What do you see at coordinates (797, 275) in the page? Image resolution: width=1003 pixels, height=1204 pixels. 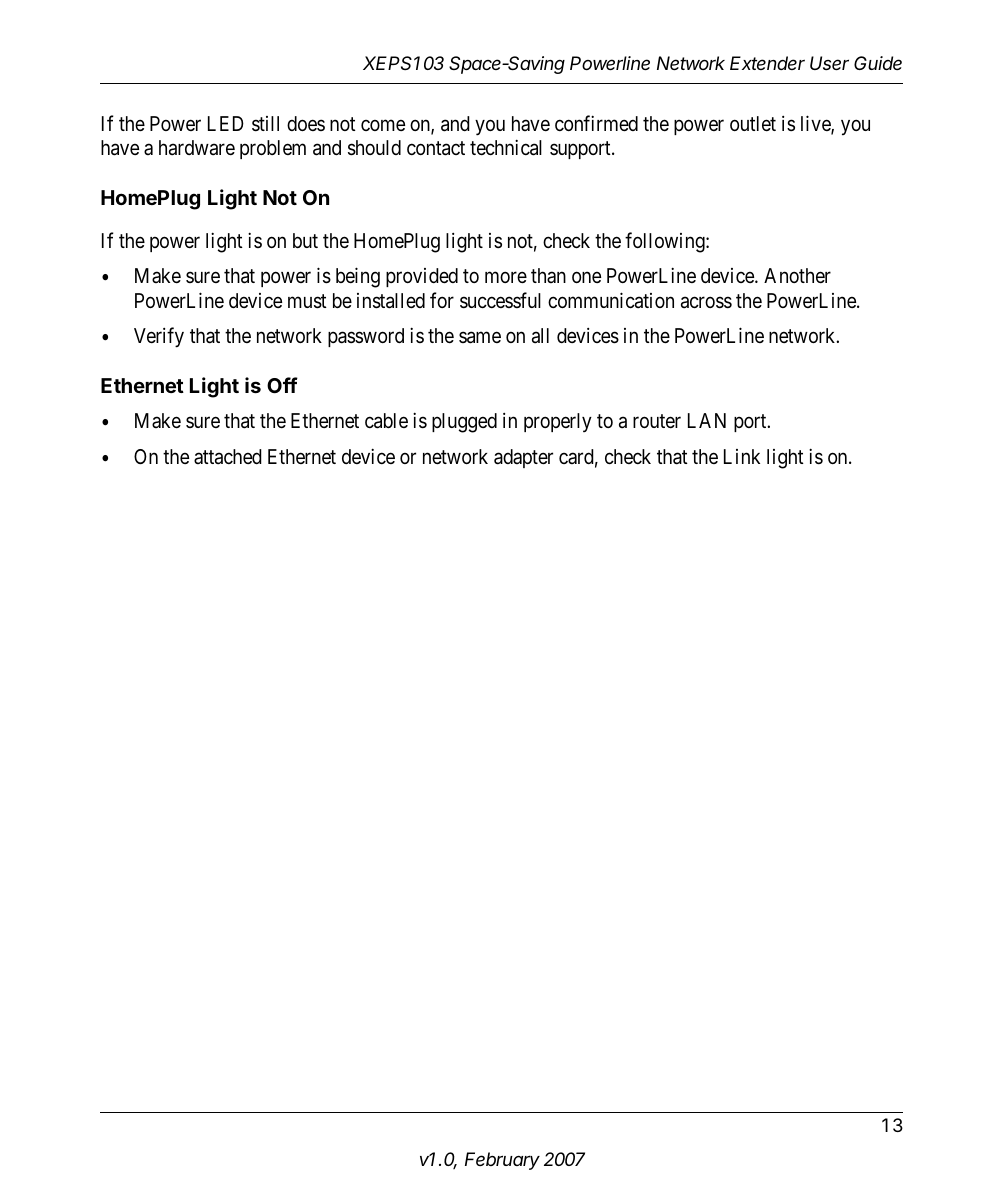 I see `Another` at bounding box center [797, 275].
